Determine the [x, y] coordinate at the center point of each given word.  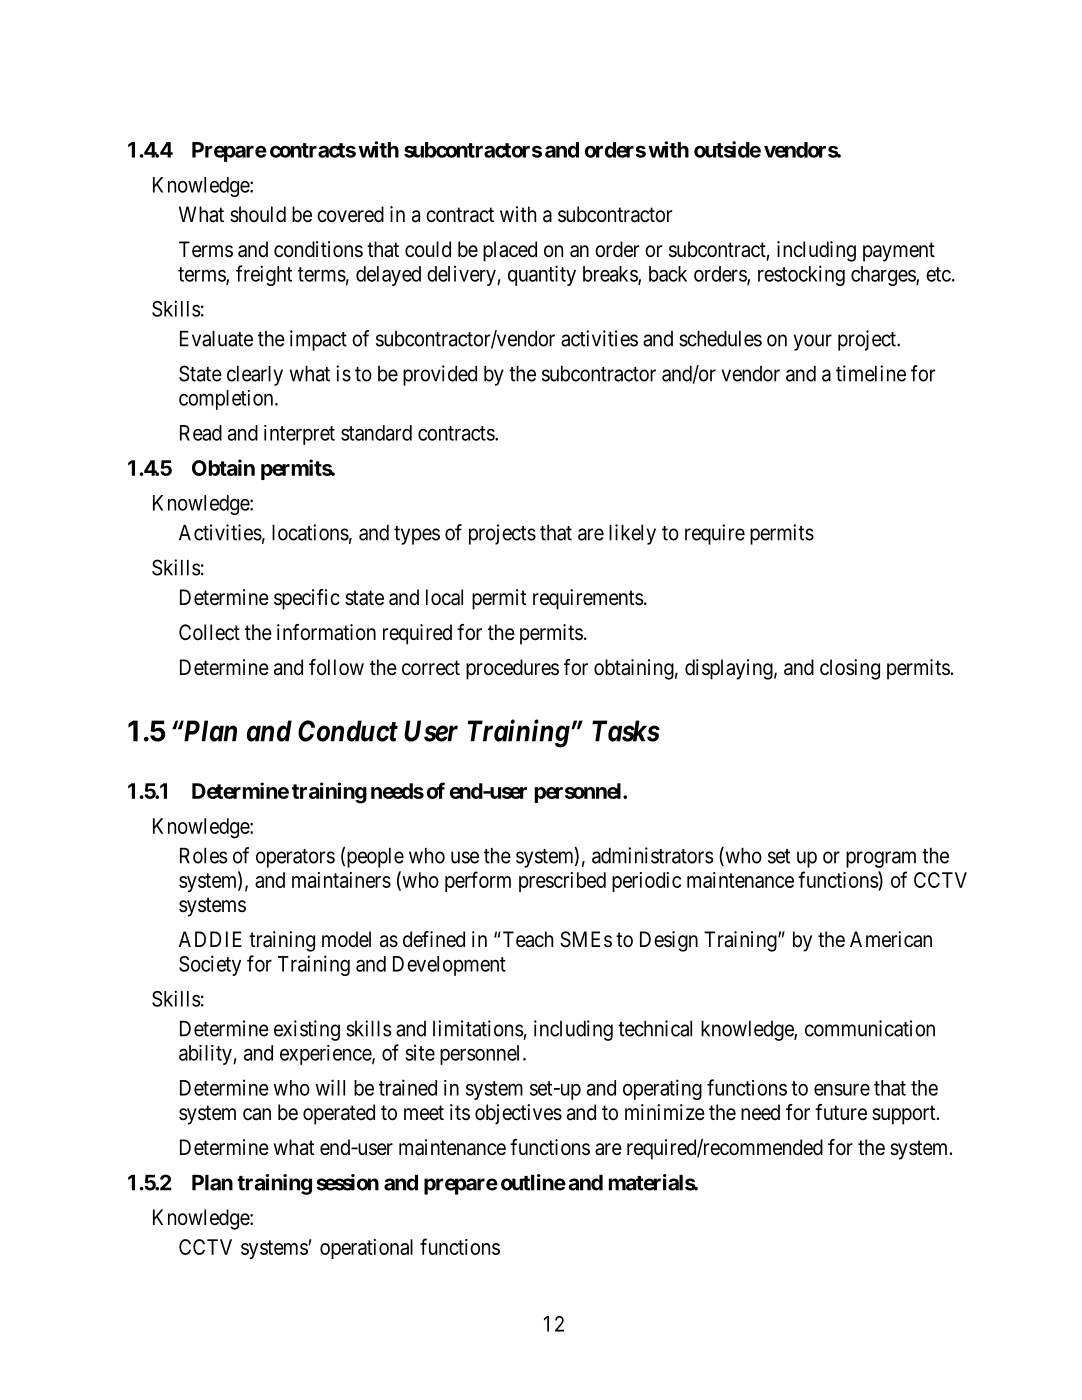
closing [850, 669]
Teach [528, 939]
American [891, 939]
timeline [871, 373]
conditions [318, 249]
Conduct [348, 731]
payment [899, 252]
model [346, 939]
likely [632, 534]
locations [310, 532]
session [347, 1182]
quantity [542, 275]
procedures [512, 669]
